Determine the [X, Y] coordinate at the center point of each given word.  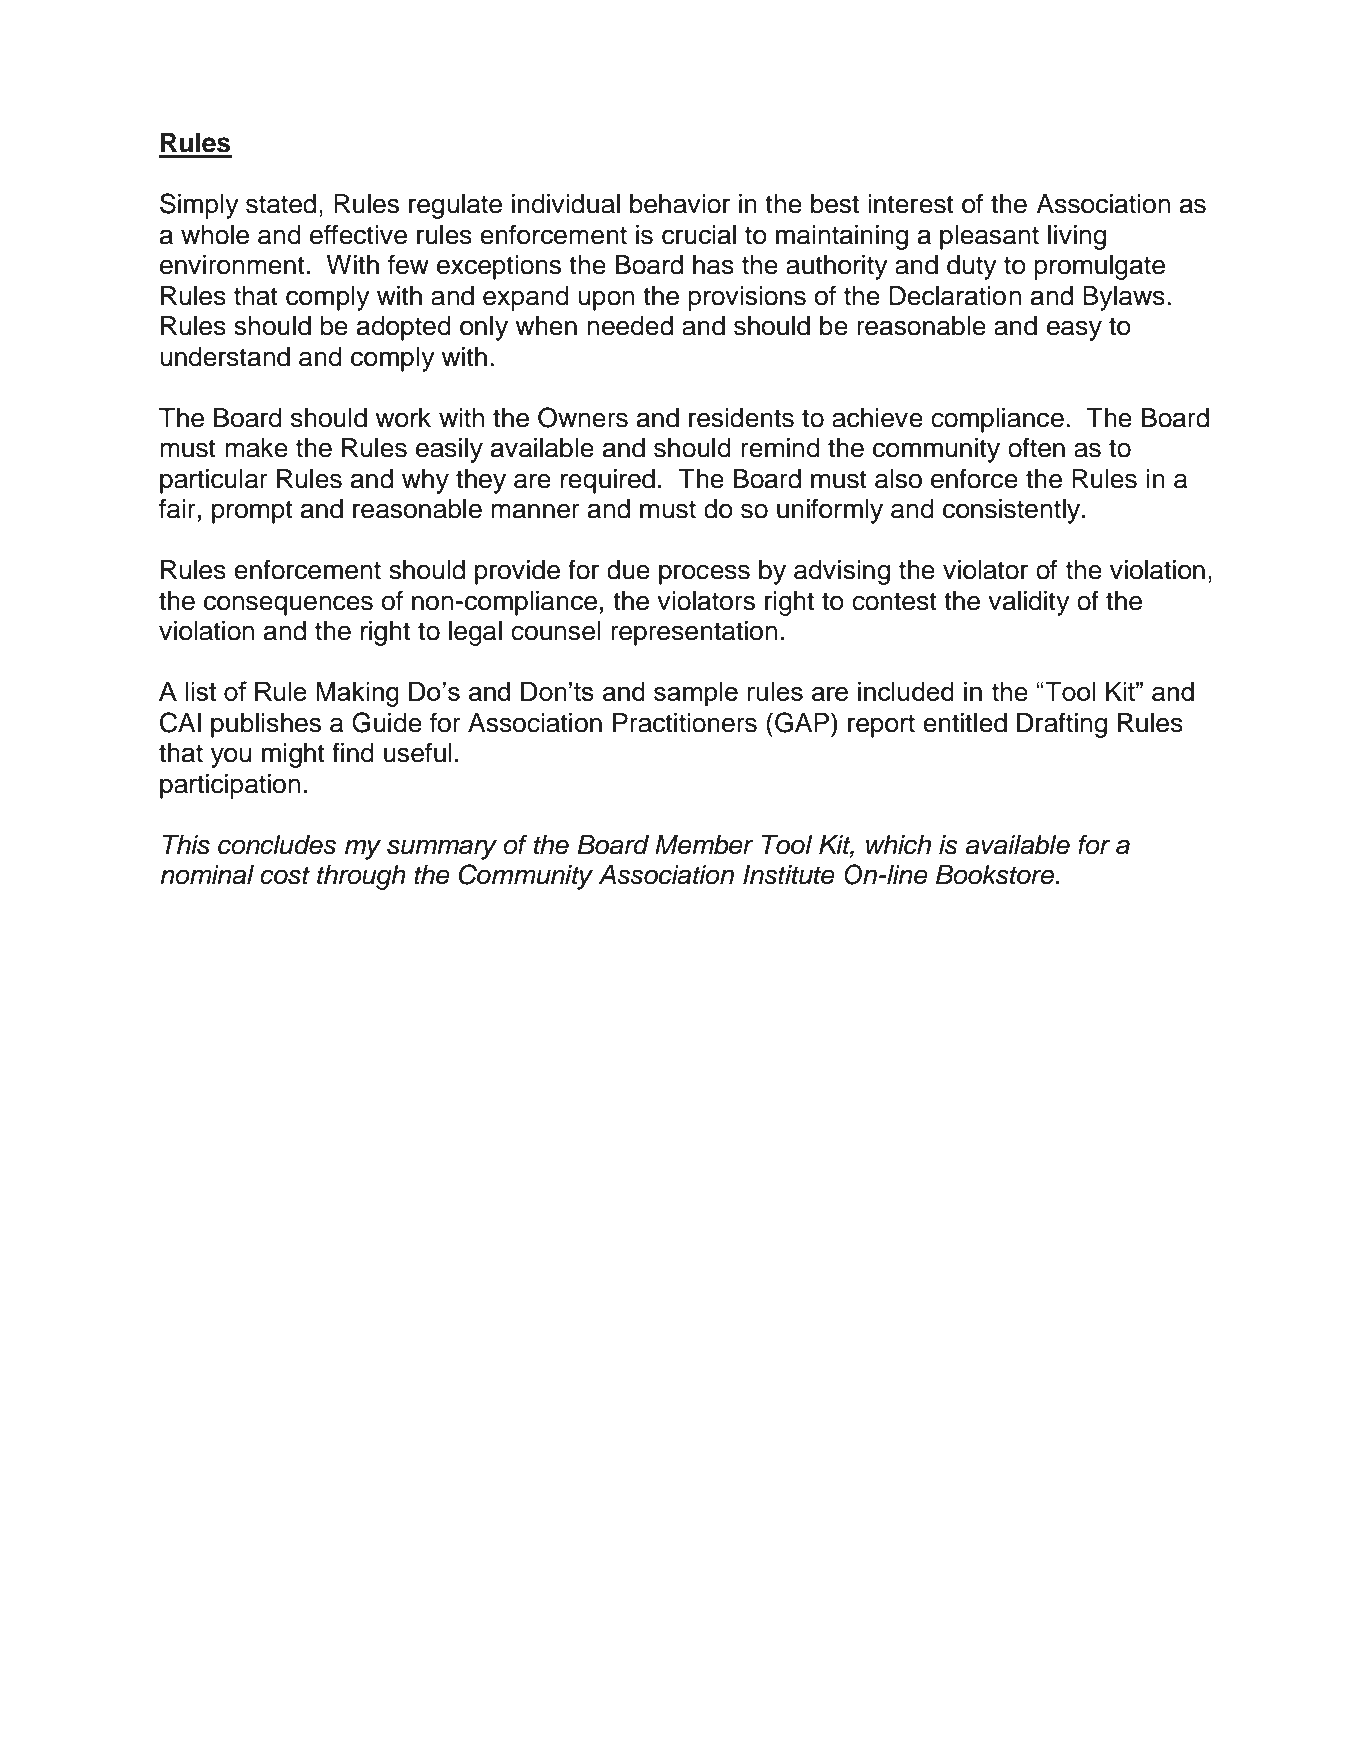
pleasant [989, 237]
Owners [583, 417]
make [256, 448]
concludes [277, 845]
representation [694, 633]
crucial [699, 235]
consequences [288, 605]
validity [1029, 603]
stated [281, 204]
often [1036, 447]
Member [704, 845]
